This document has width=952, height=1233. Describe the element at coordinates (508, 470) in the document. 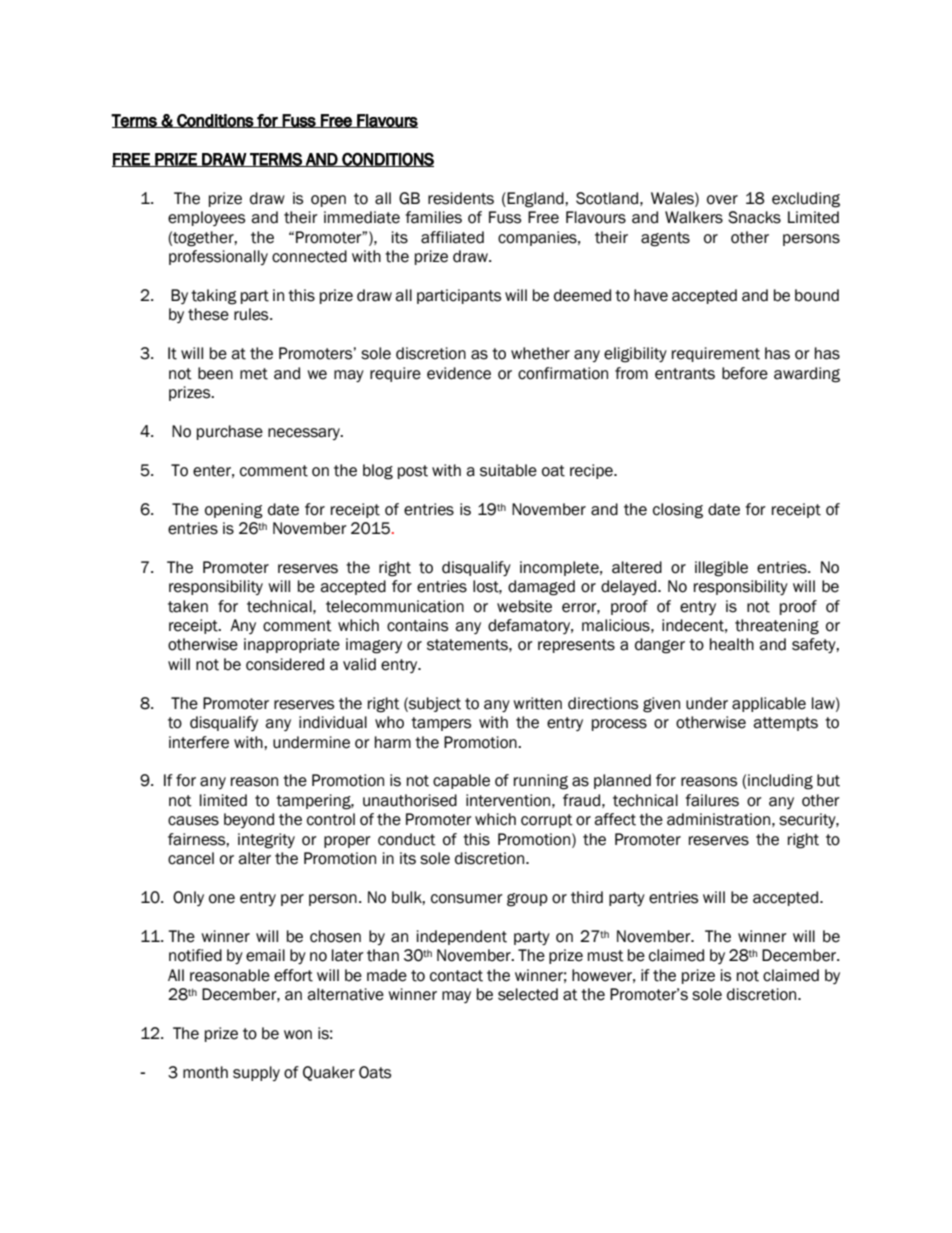

I see `suitable` at that location.
